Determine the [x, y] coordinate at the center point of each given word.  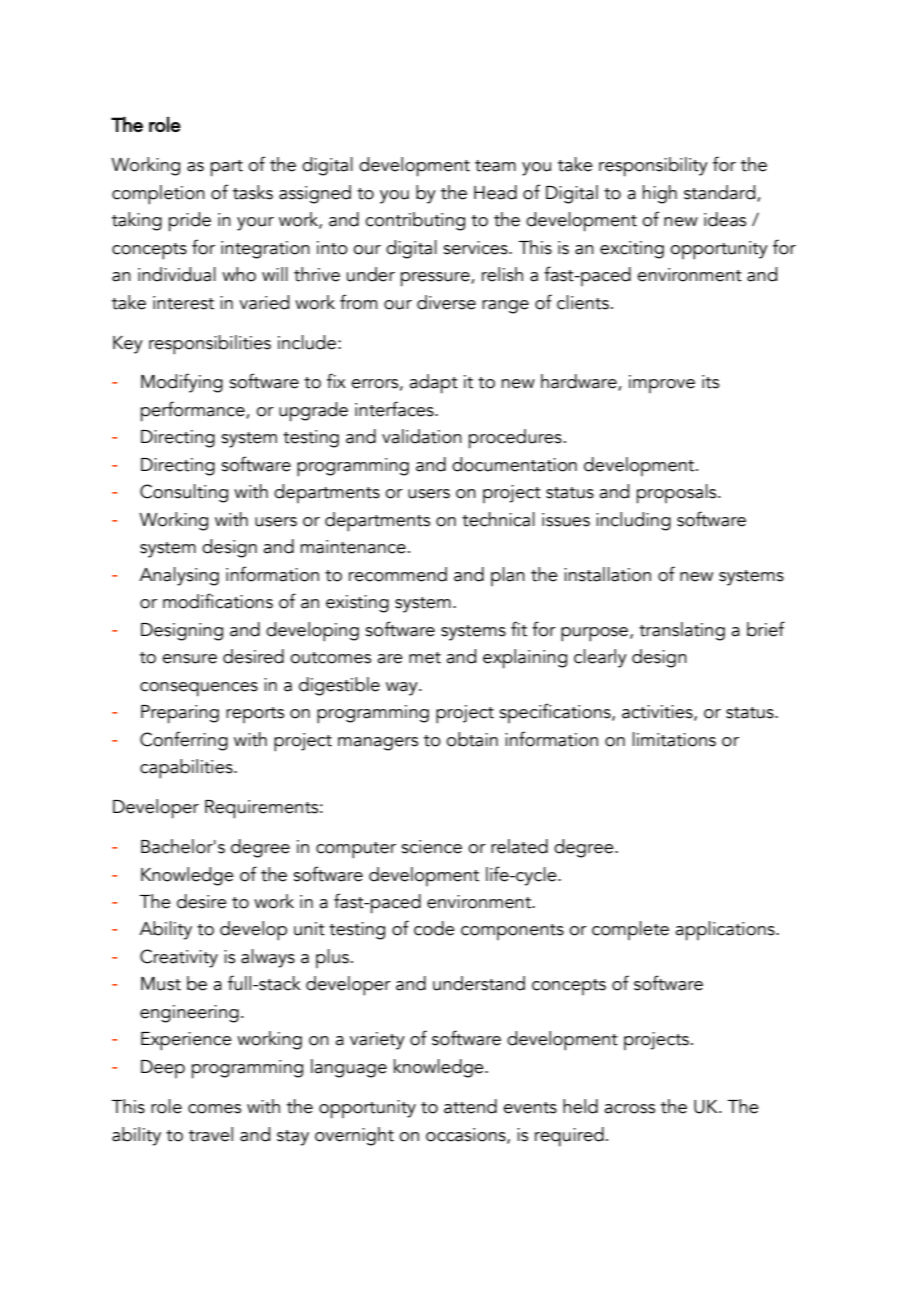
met [425, 658]
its [710, 382]
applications [726, 931]
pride [190, 222]
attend [470, 1106]
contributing [415, 221]
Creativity [179, 958]
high [660, 194]
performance [194, 411]
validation [422, 436]
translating [682, 631]
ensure [189, 659]
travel [211, 1134]
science [431, 847]
